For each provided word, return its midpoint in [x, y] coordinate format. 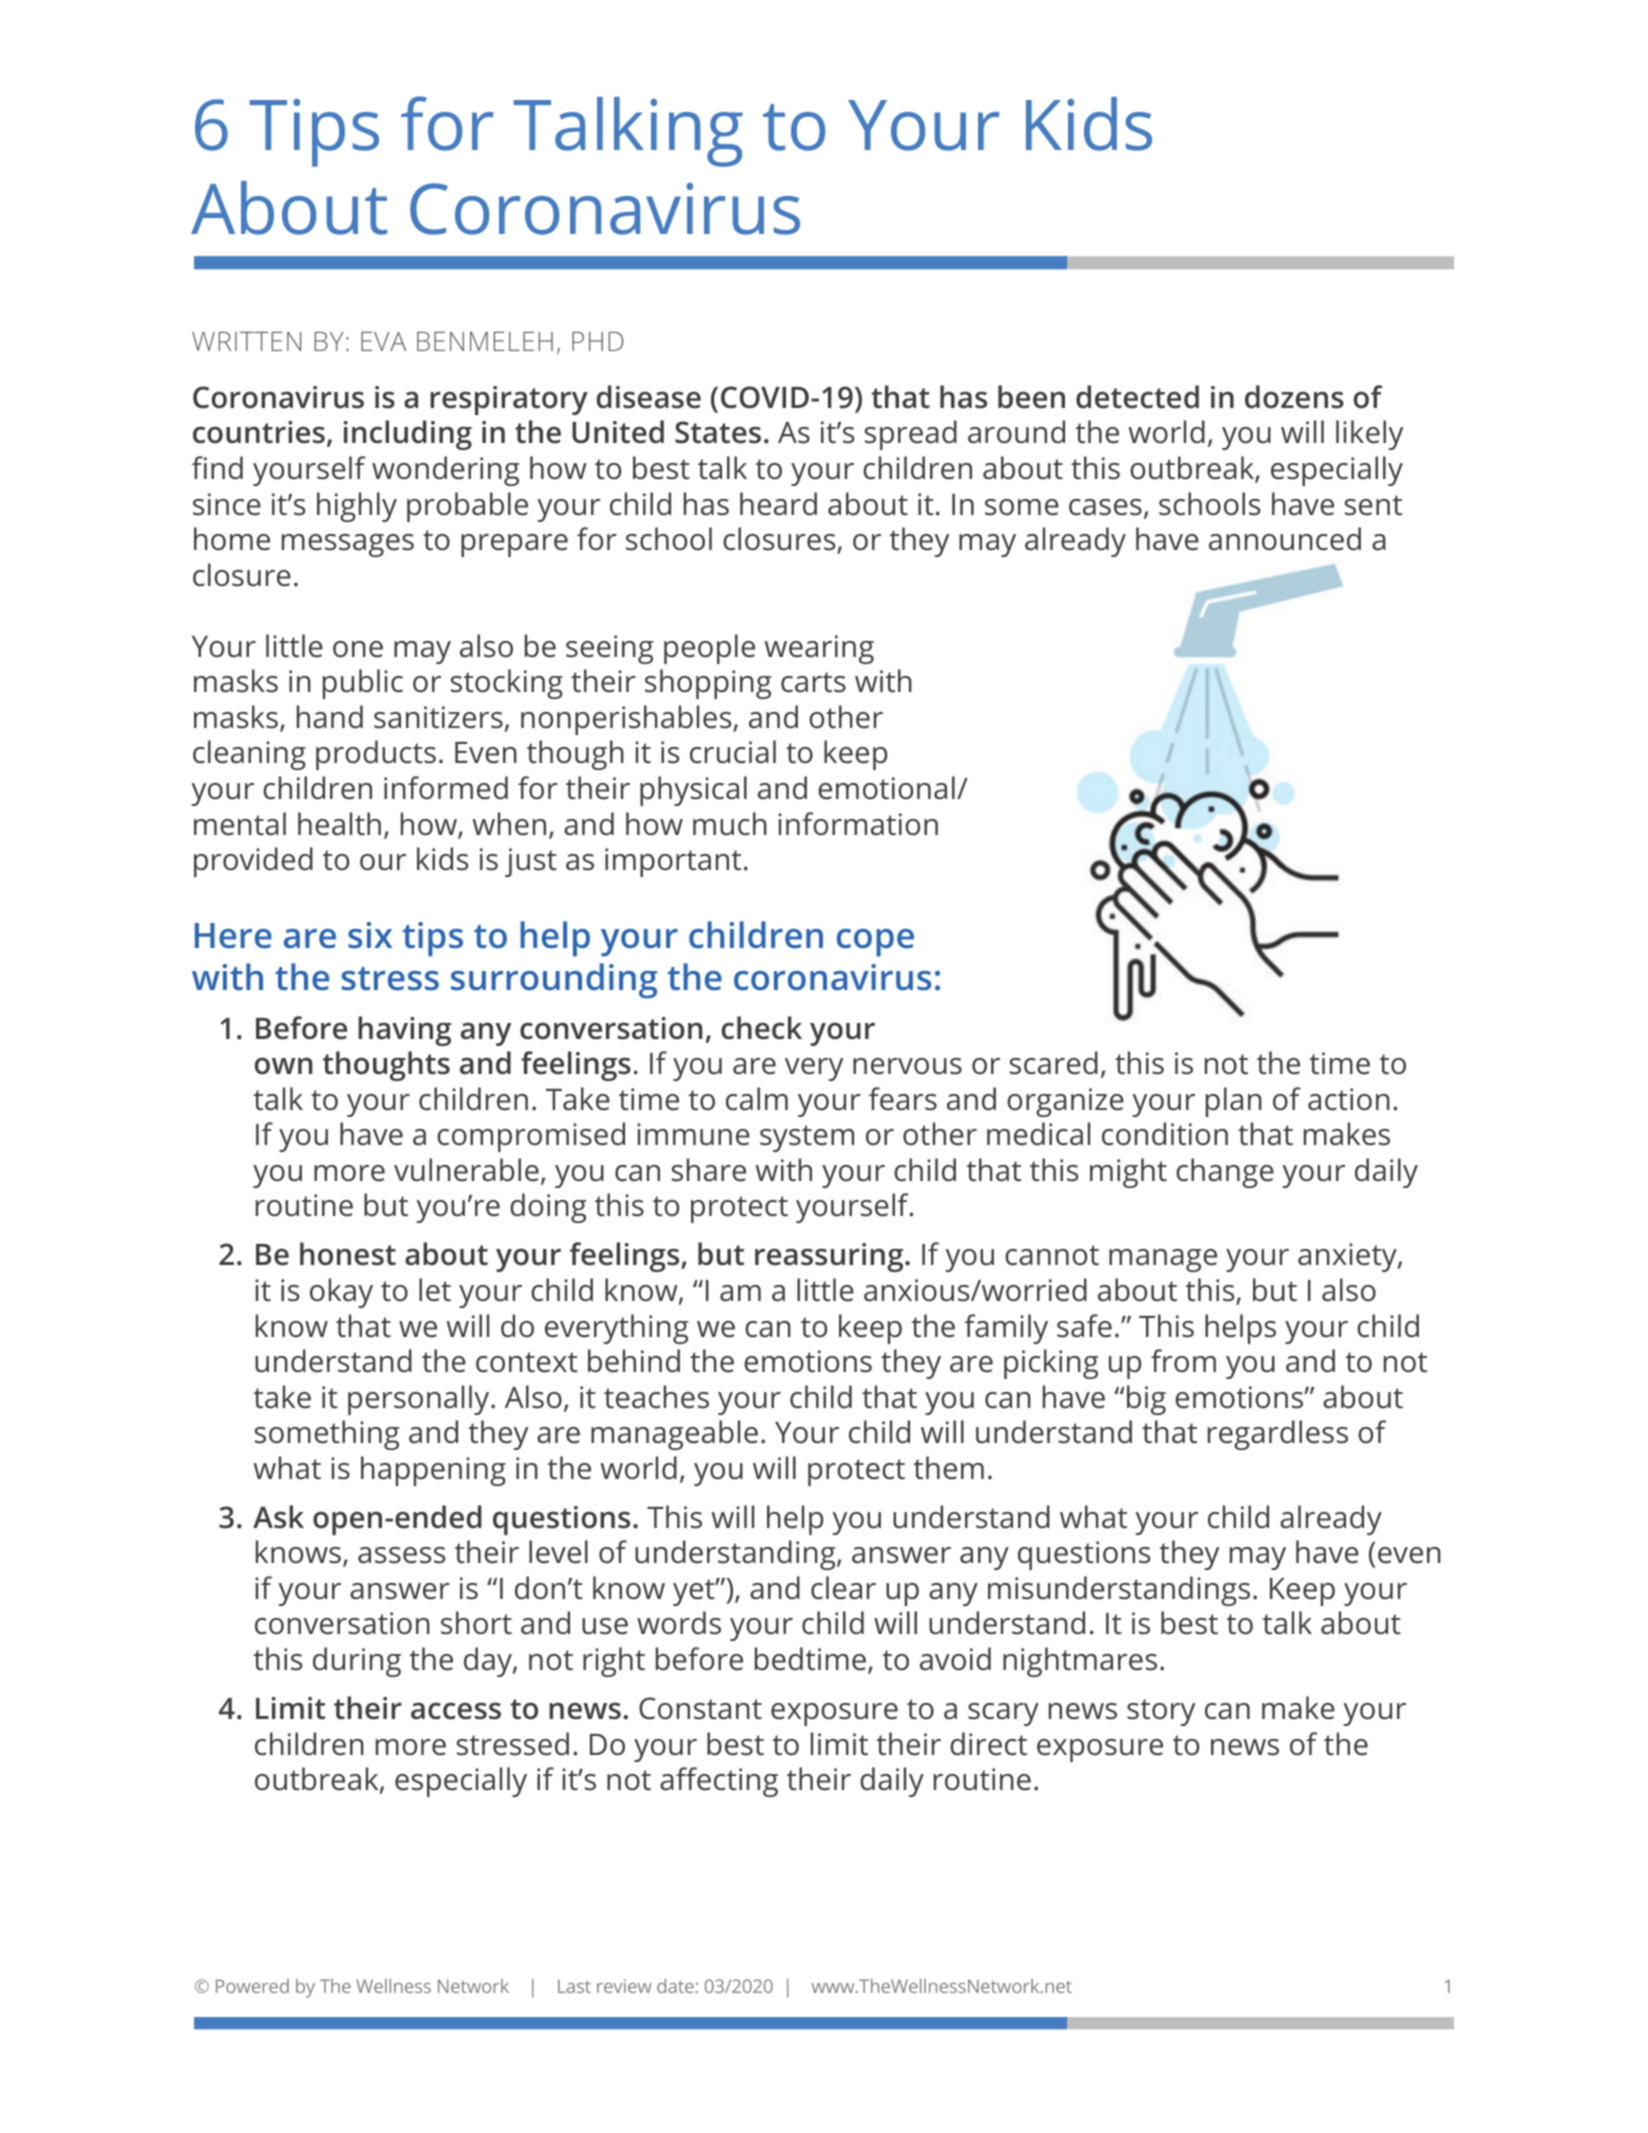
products [376, 755]
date [675, 1986]
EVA [383, 341]
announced [1285, 539]
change [1225, 1173]
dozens [1294, 397]
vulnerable [466, 1170]
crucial [733, 752]
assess [401, 1555]
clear [843, 1588]
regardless [1278, 1435]
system [807, 1138]
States [718, 432]
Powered [252, 1986]
